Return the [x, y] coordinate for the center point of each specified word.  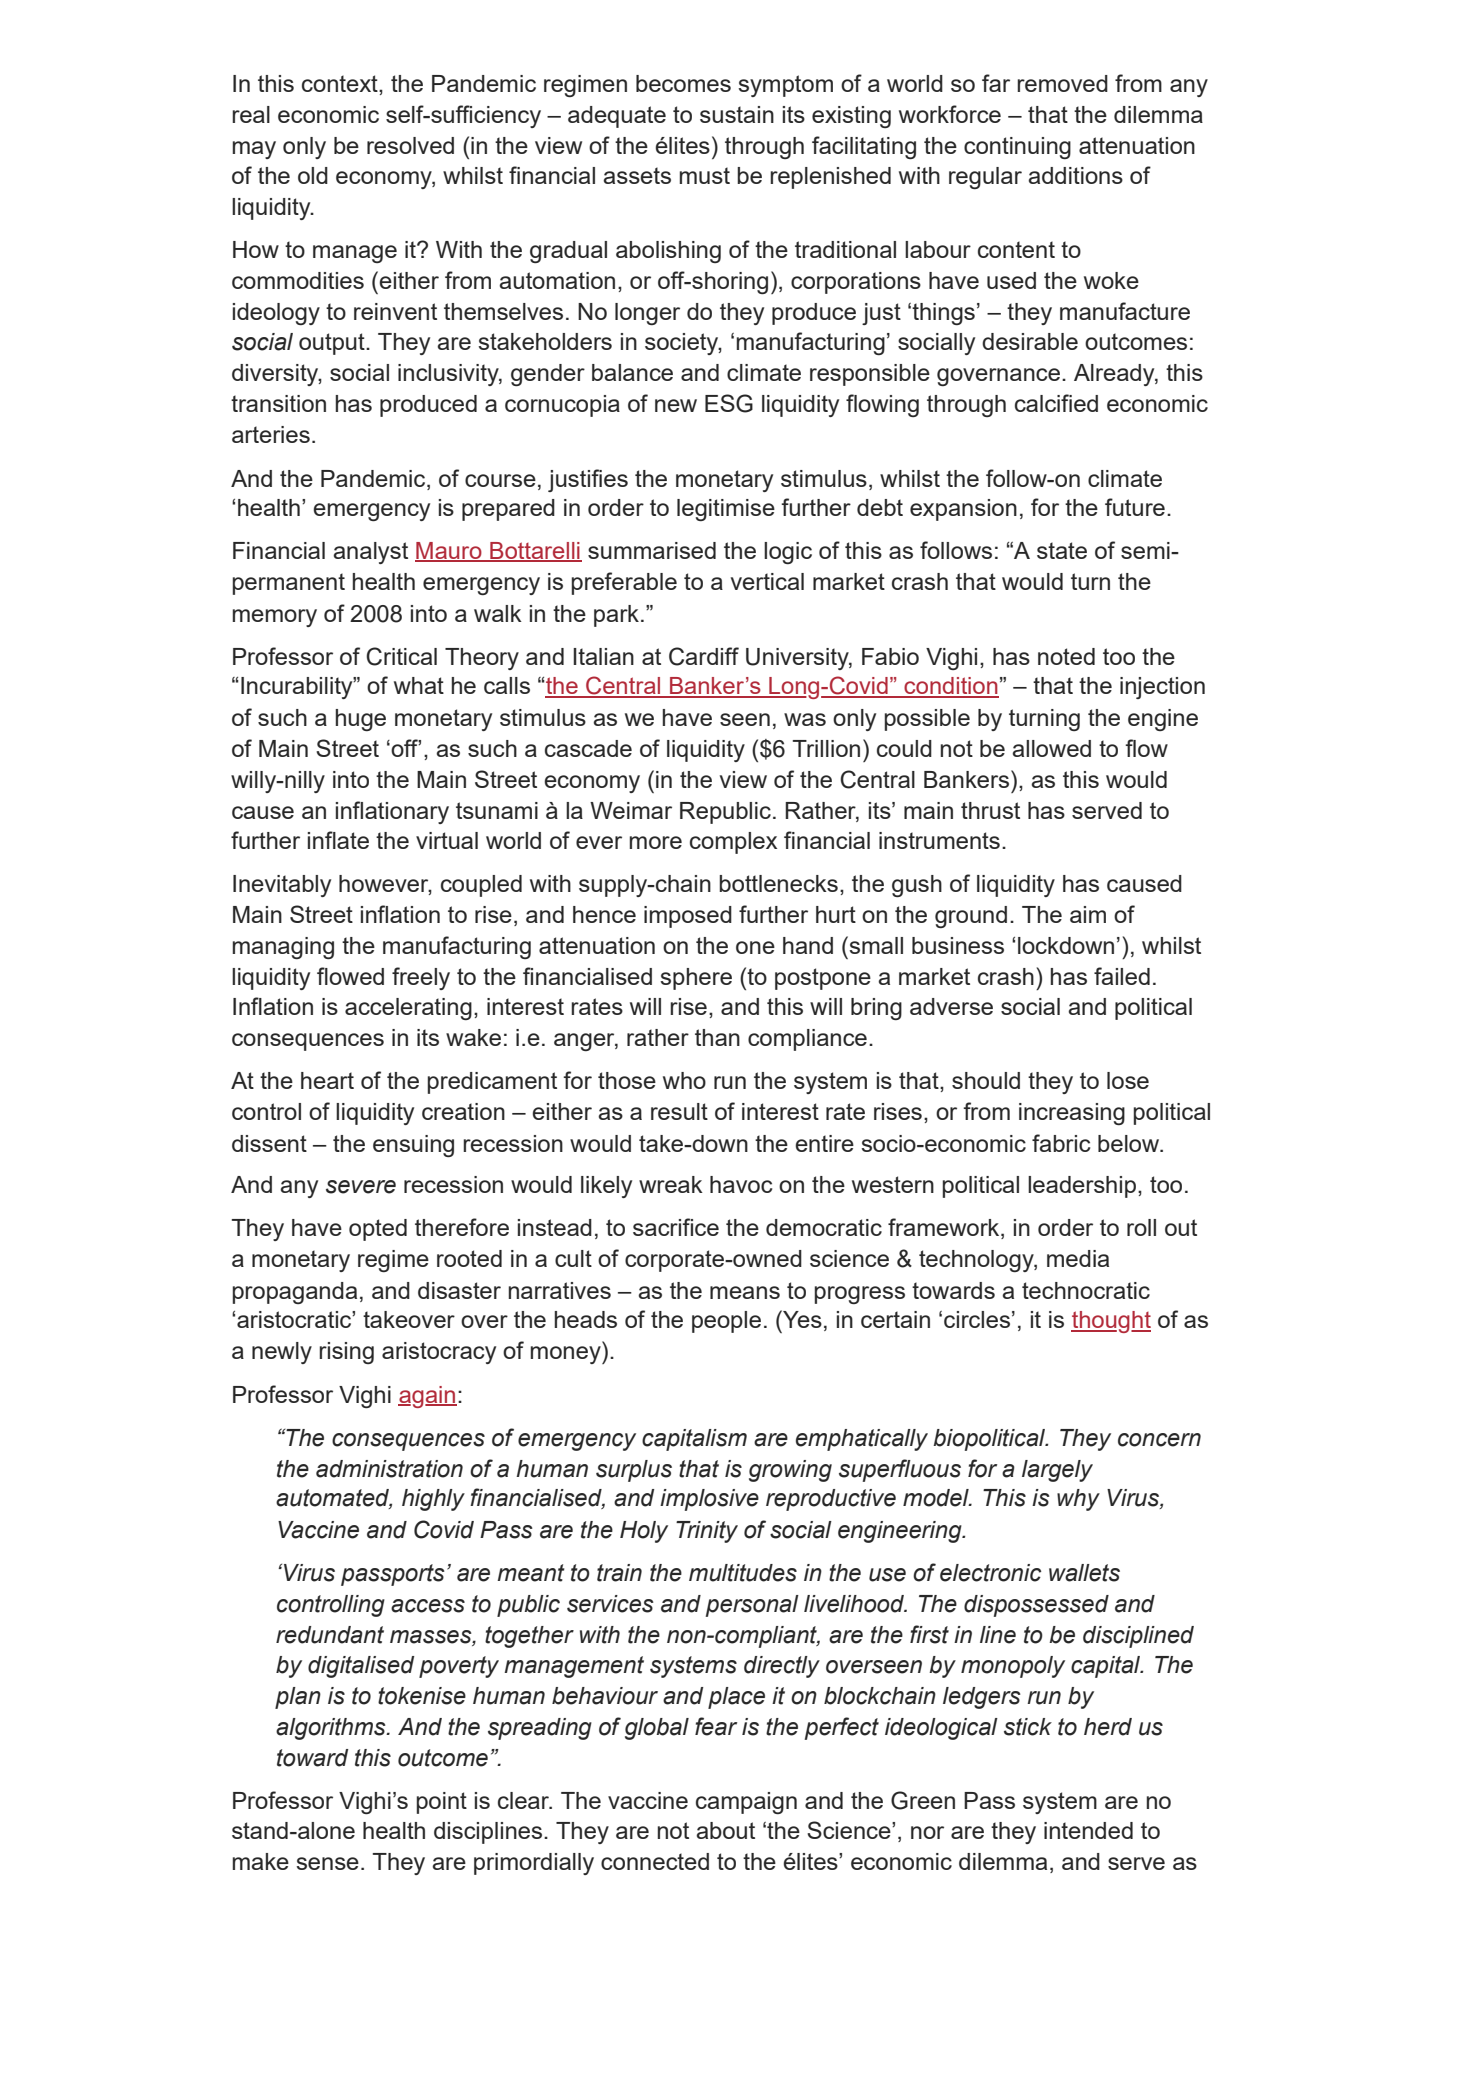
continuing [1017, 148]
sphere [696, 979]
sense [328, 1863]
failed [1122, 976]
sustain [737, 114]
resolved [410, 145]
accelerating [408, 1009]
